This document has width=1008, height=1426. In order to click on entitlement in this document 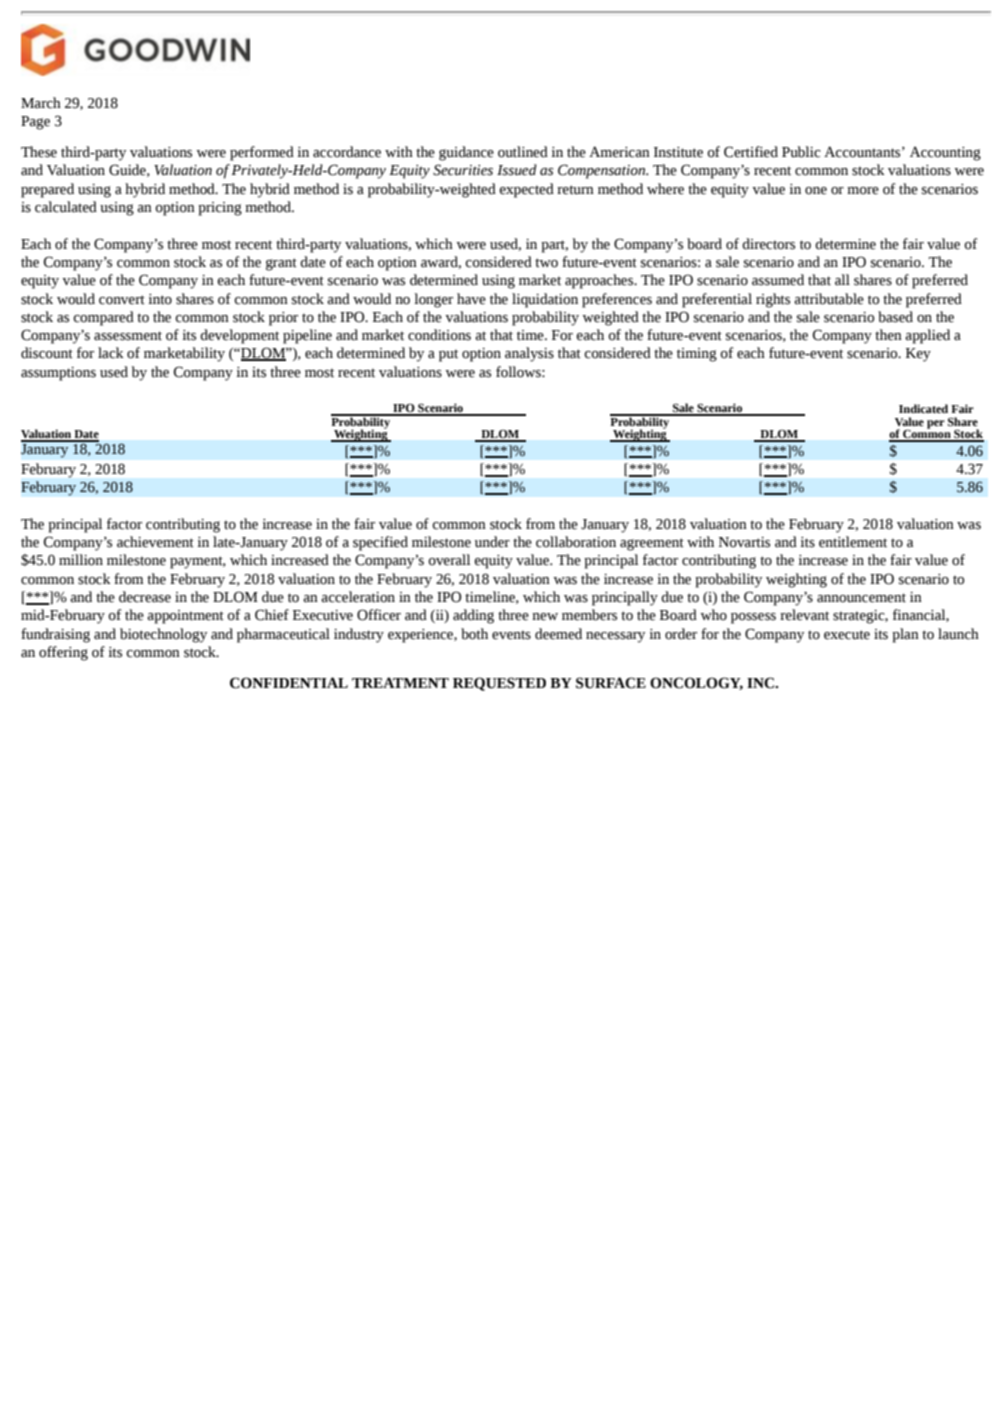, I will do `click(853, 542)`.
